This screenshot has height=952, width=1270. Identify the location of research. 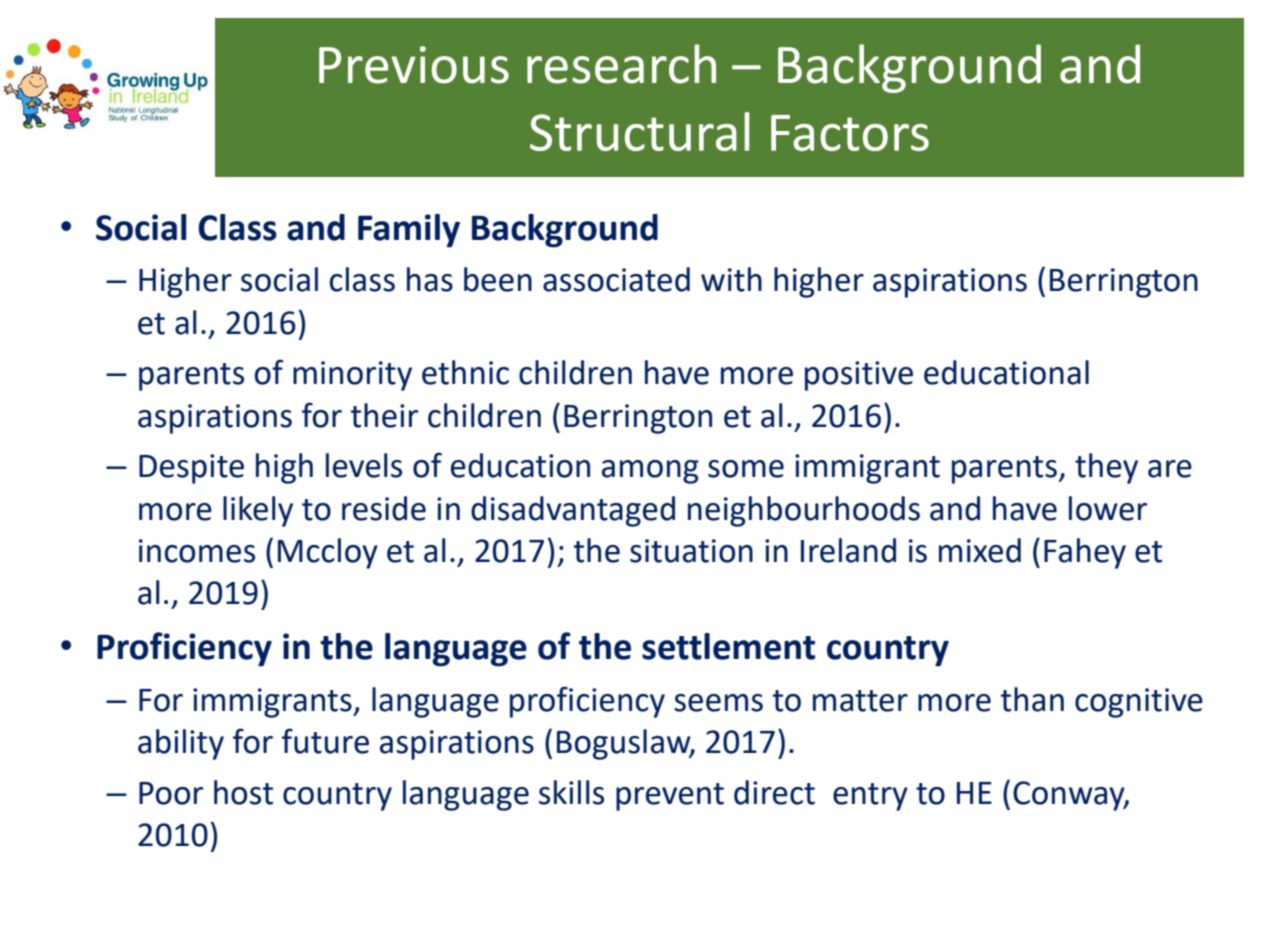
(621, 64).
